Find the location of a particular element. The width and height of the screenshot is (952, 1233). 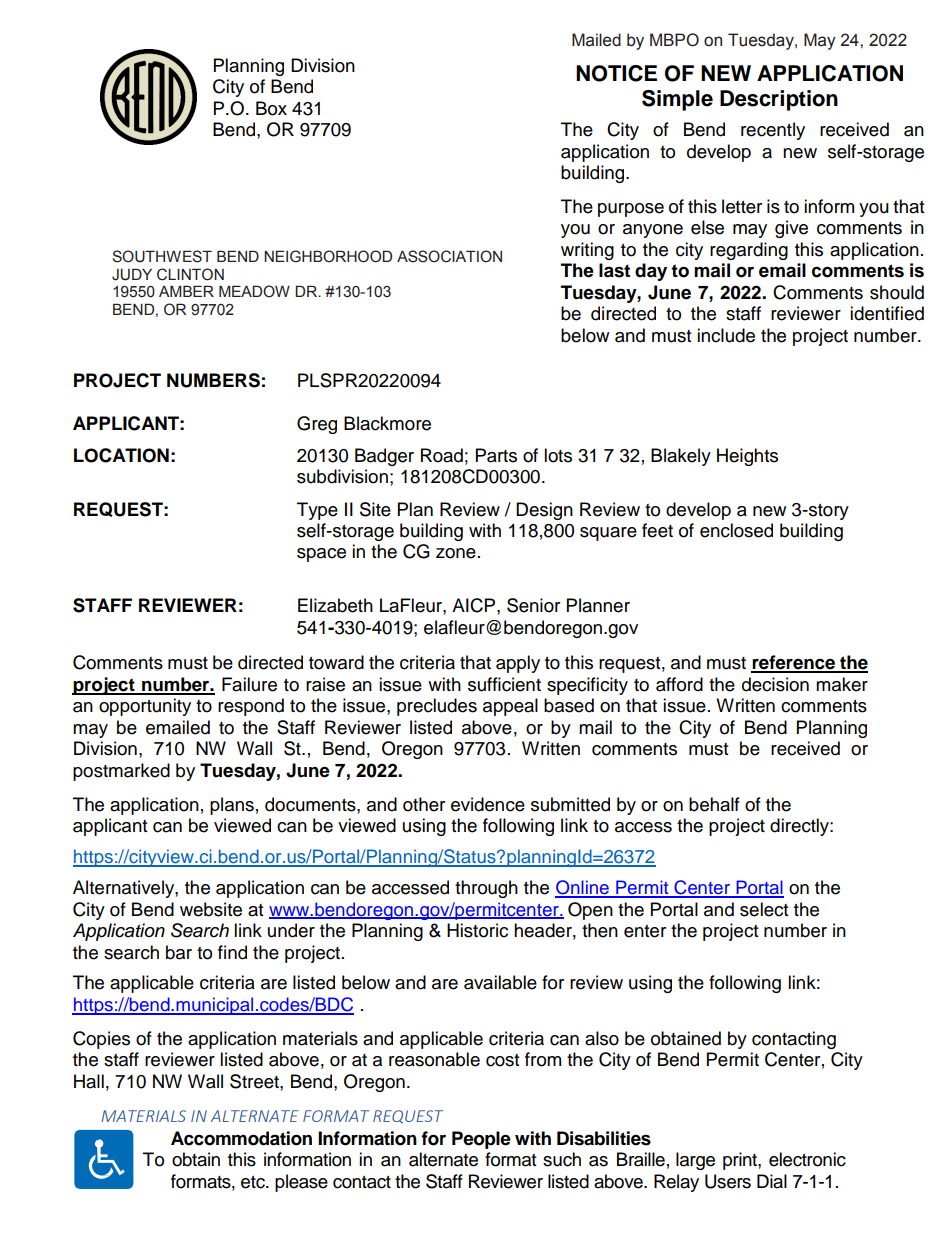

Parts is located at coordinates (496, 455).
